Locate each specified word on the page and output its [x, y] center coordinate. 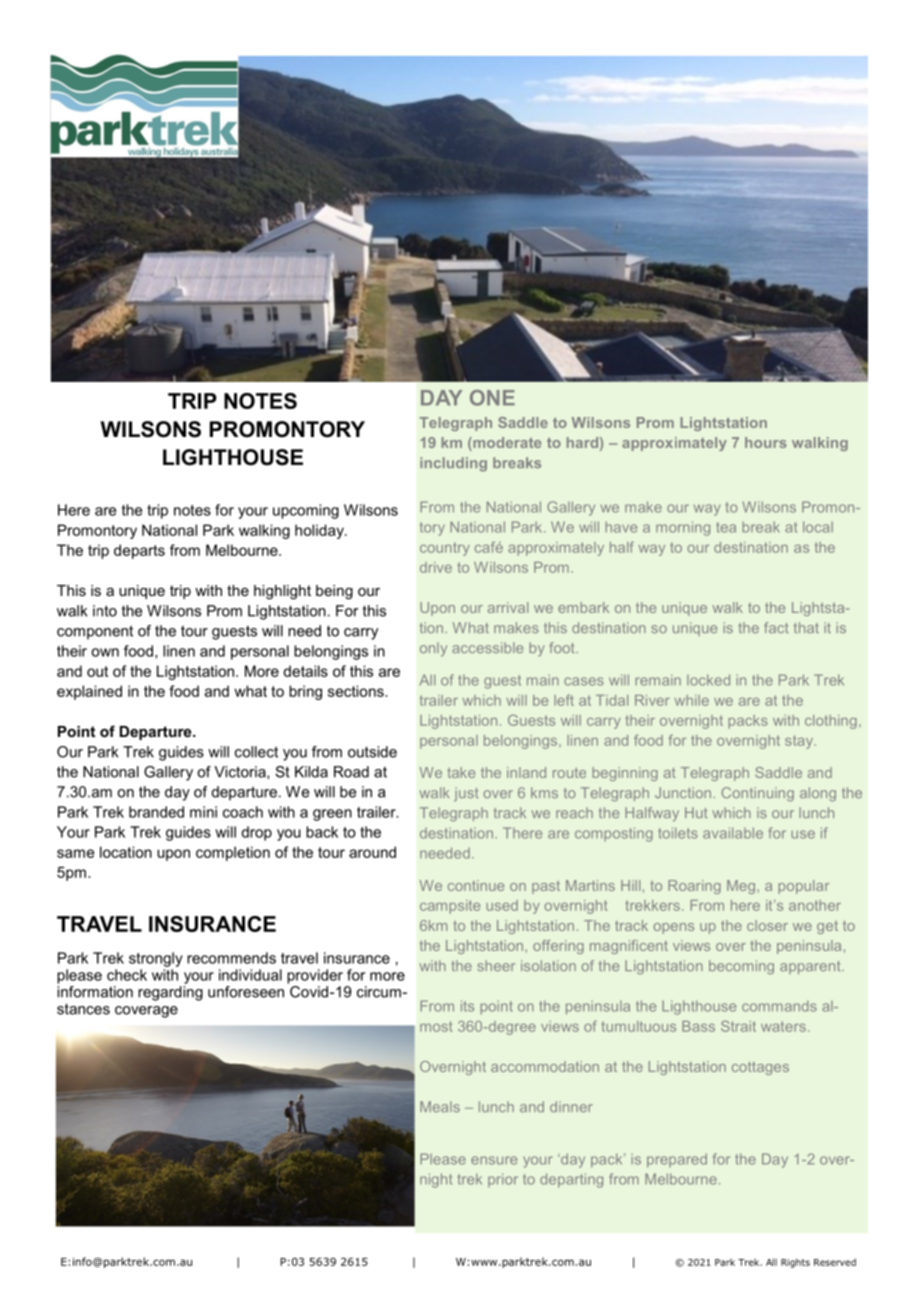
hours [766, 442]
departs [139, 551]
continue [476, 885]
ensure [494, 1160]
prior [503, 1180]
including [453, 464]
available [733, 833]
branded [156, 812]
